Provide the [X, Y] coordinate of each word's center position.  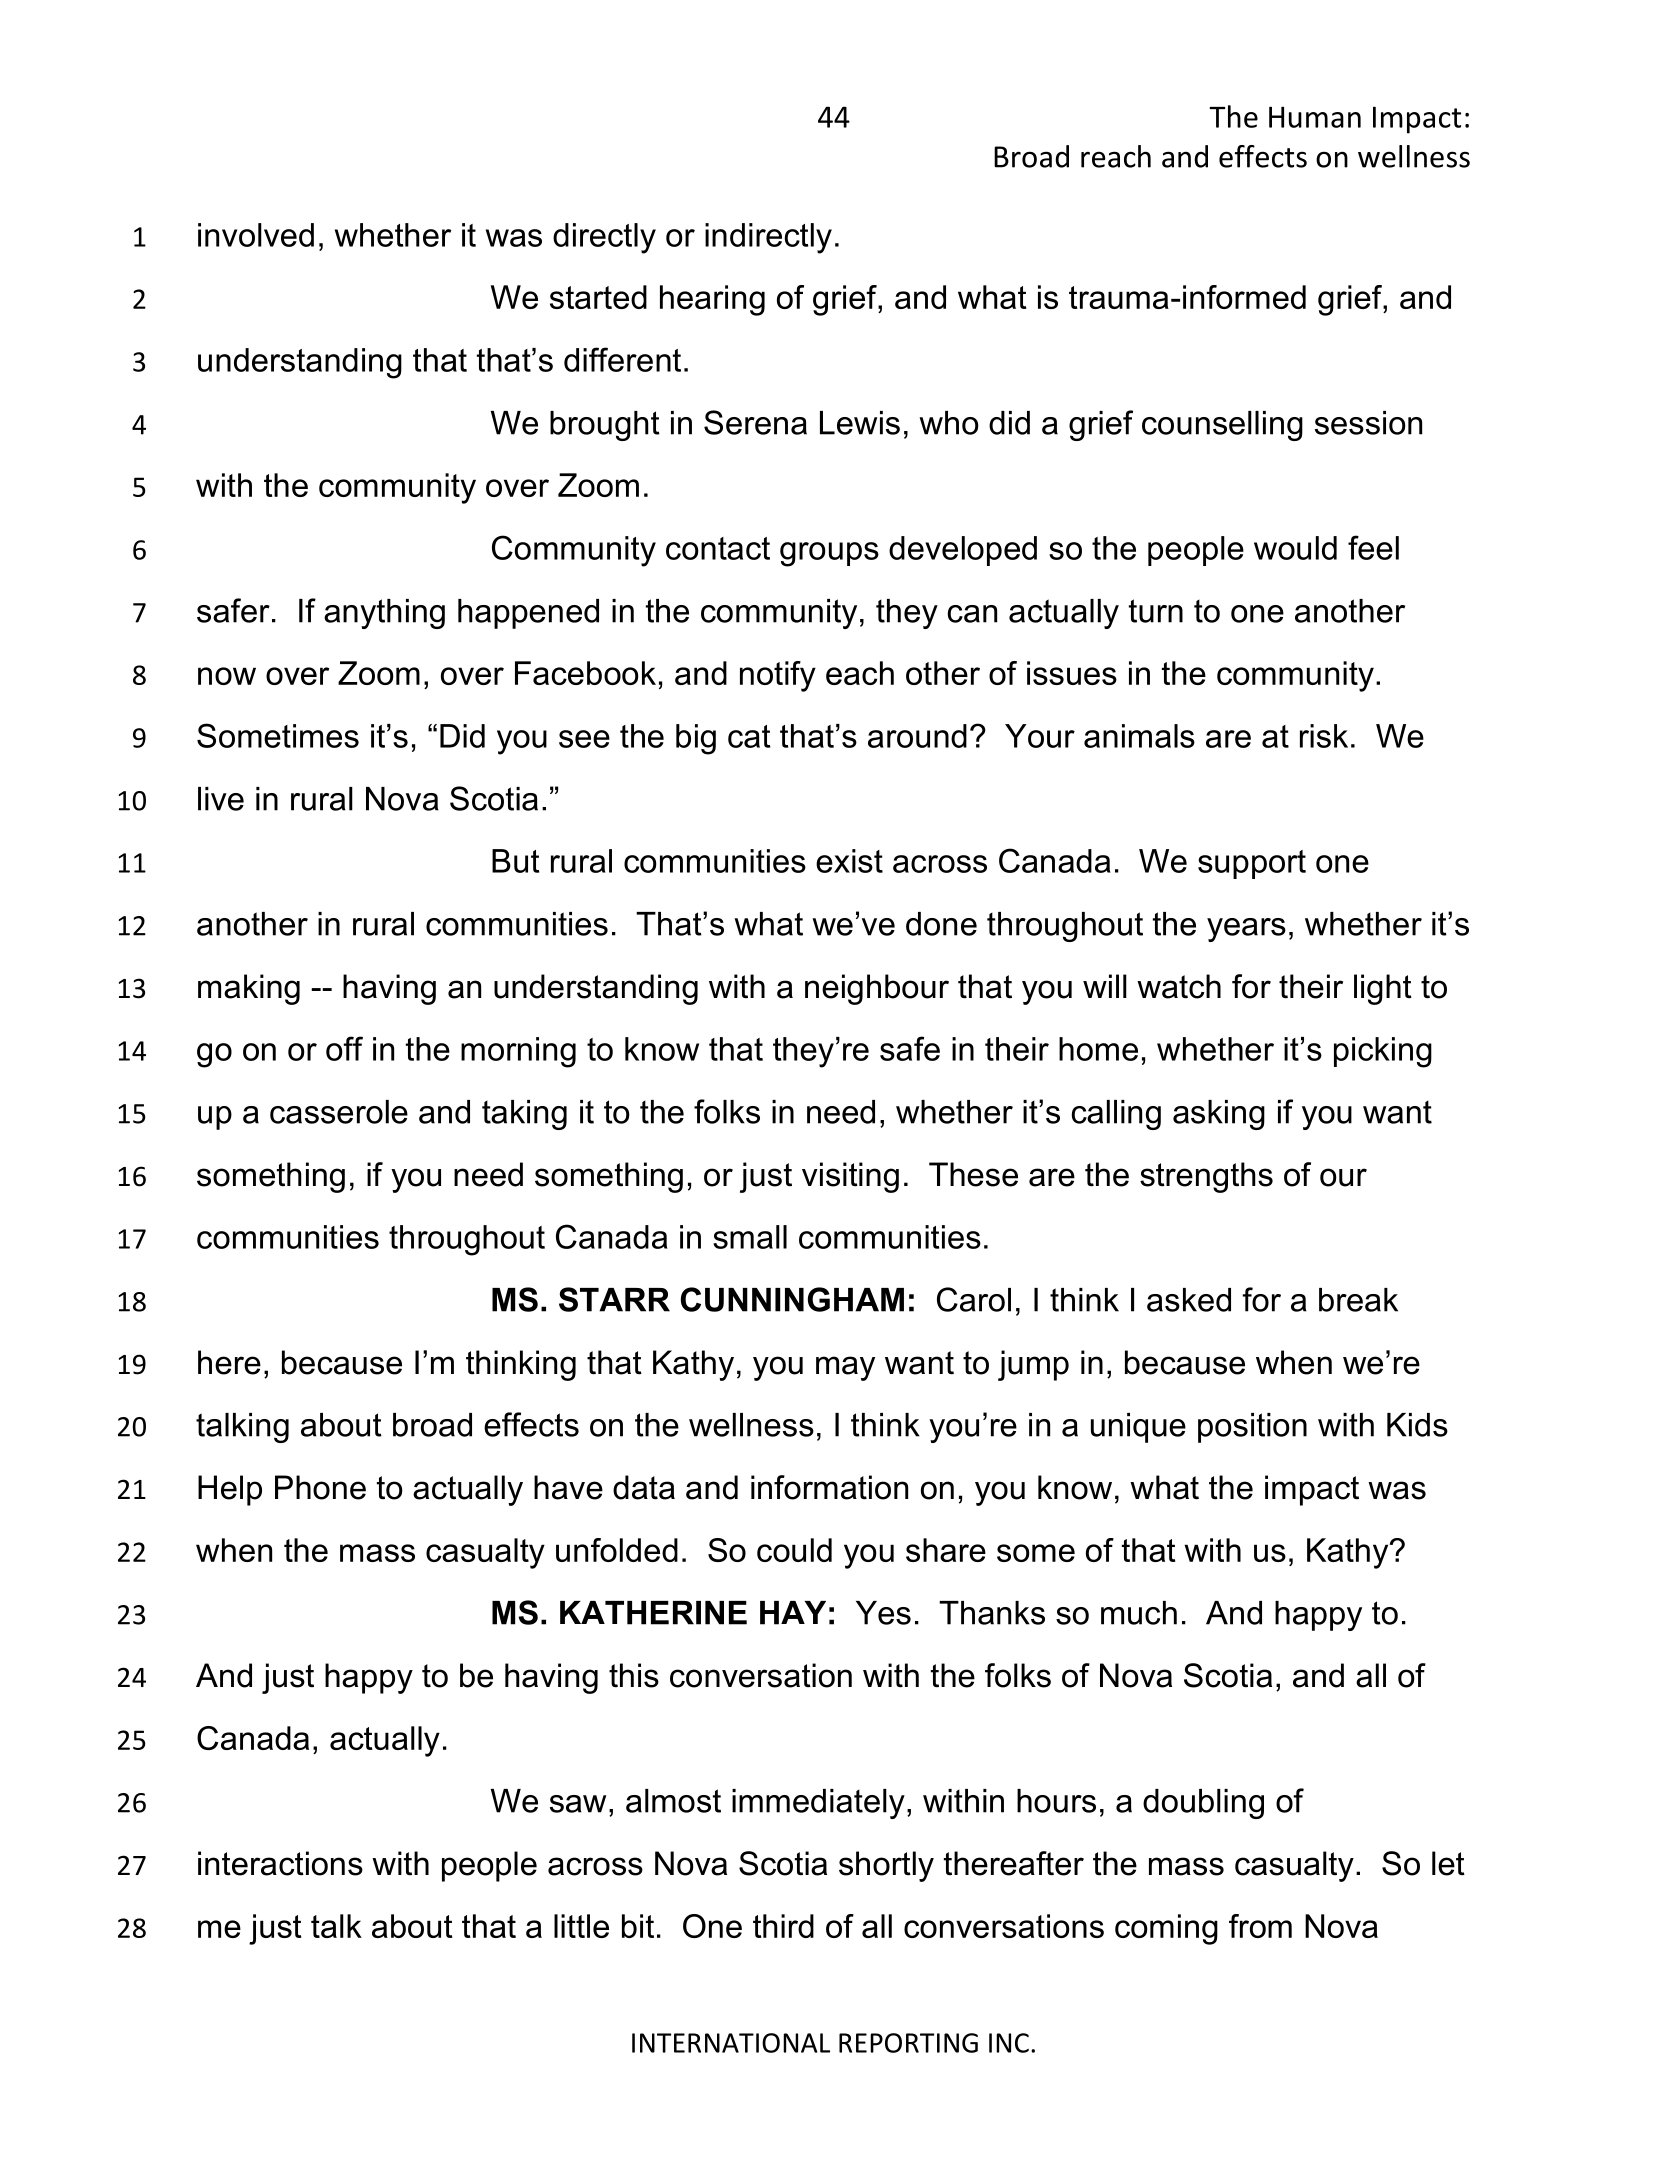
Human [1315, 117]
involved [256, 235]
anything [384, 614]
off [344, 1048]
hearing [712, 300]
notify [778, 676]
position [1252, 1428]
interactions [280, 1863]
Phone [320, 1487]
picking [1383, 1052]
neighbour [877, 989]
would [1295, 548]
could [794, 1550]
